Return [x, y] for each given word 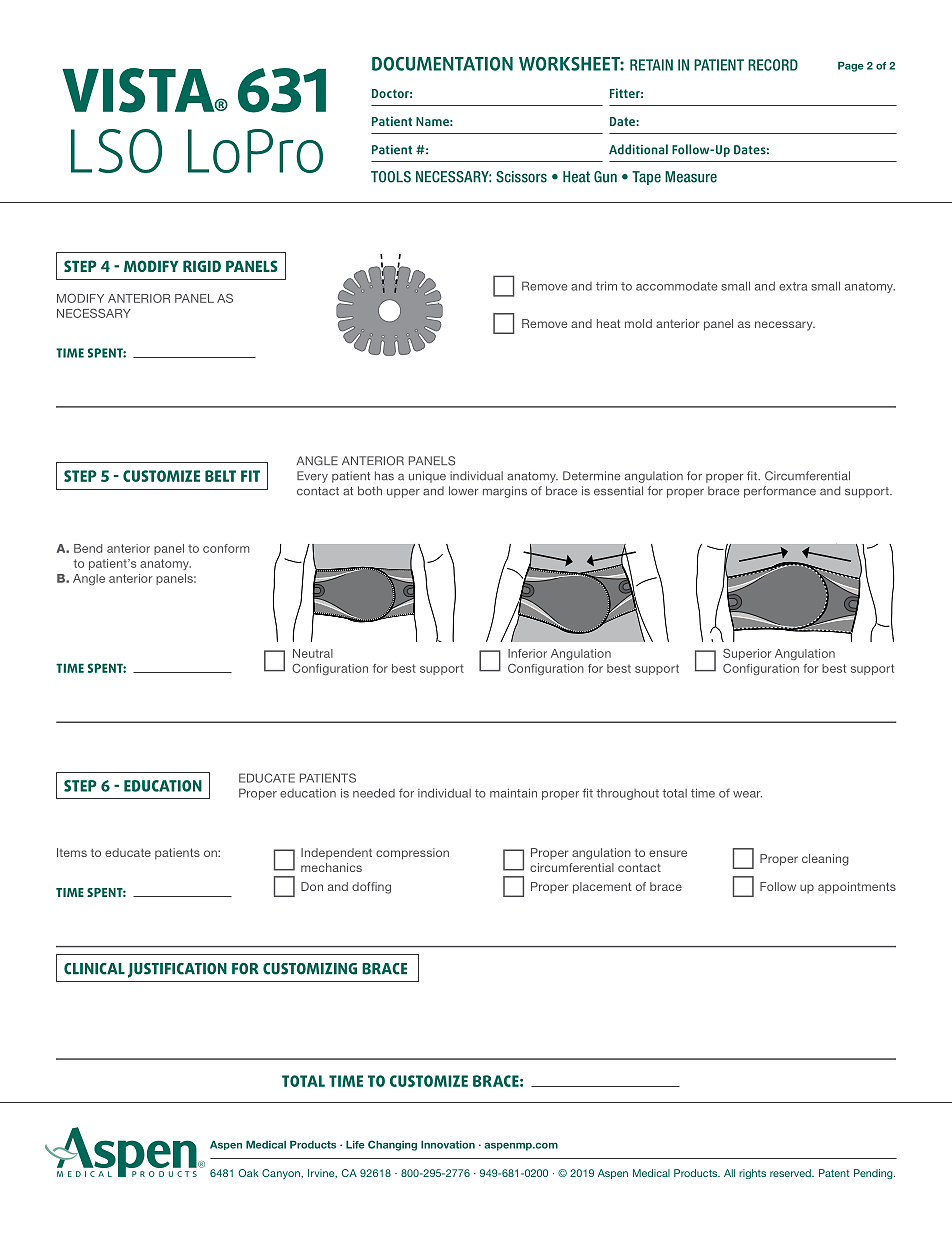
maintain [513, 793]
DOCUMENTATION [442, 64]
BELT [220, 476]
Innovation [448, 1144]
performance [780, 492]
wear [747, 794]
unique [427, 477]
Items [72, 852]
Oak [248, 1173]
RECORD [773, 65]
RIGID [202, 266]
